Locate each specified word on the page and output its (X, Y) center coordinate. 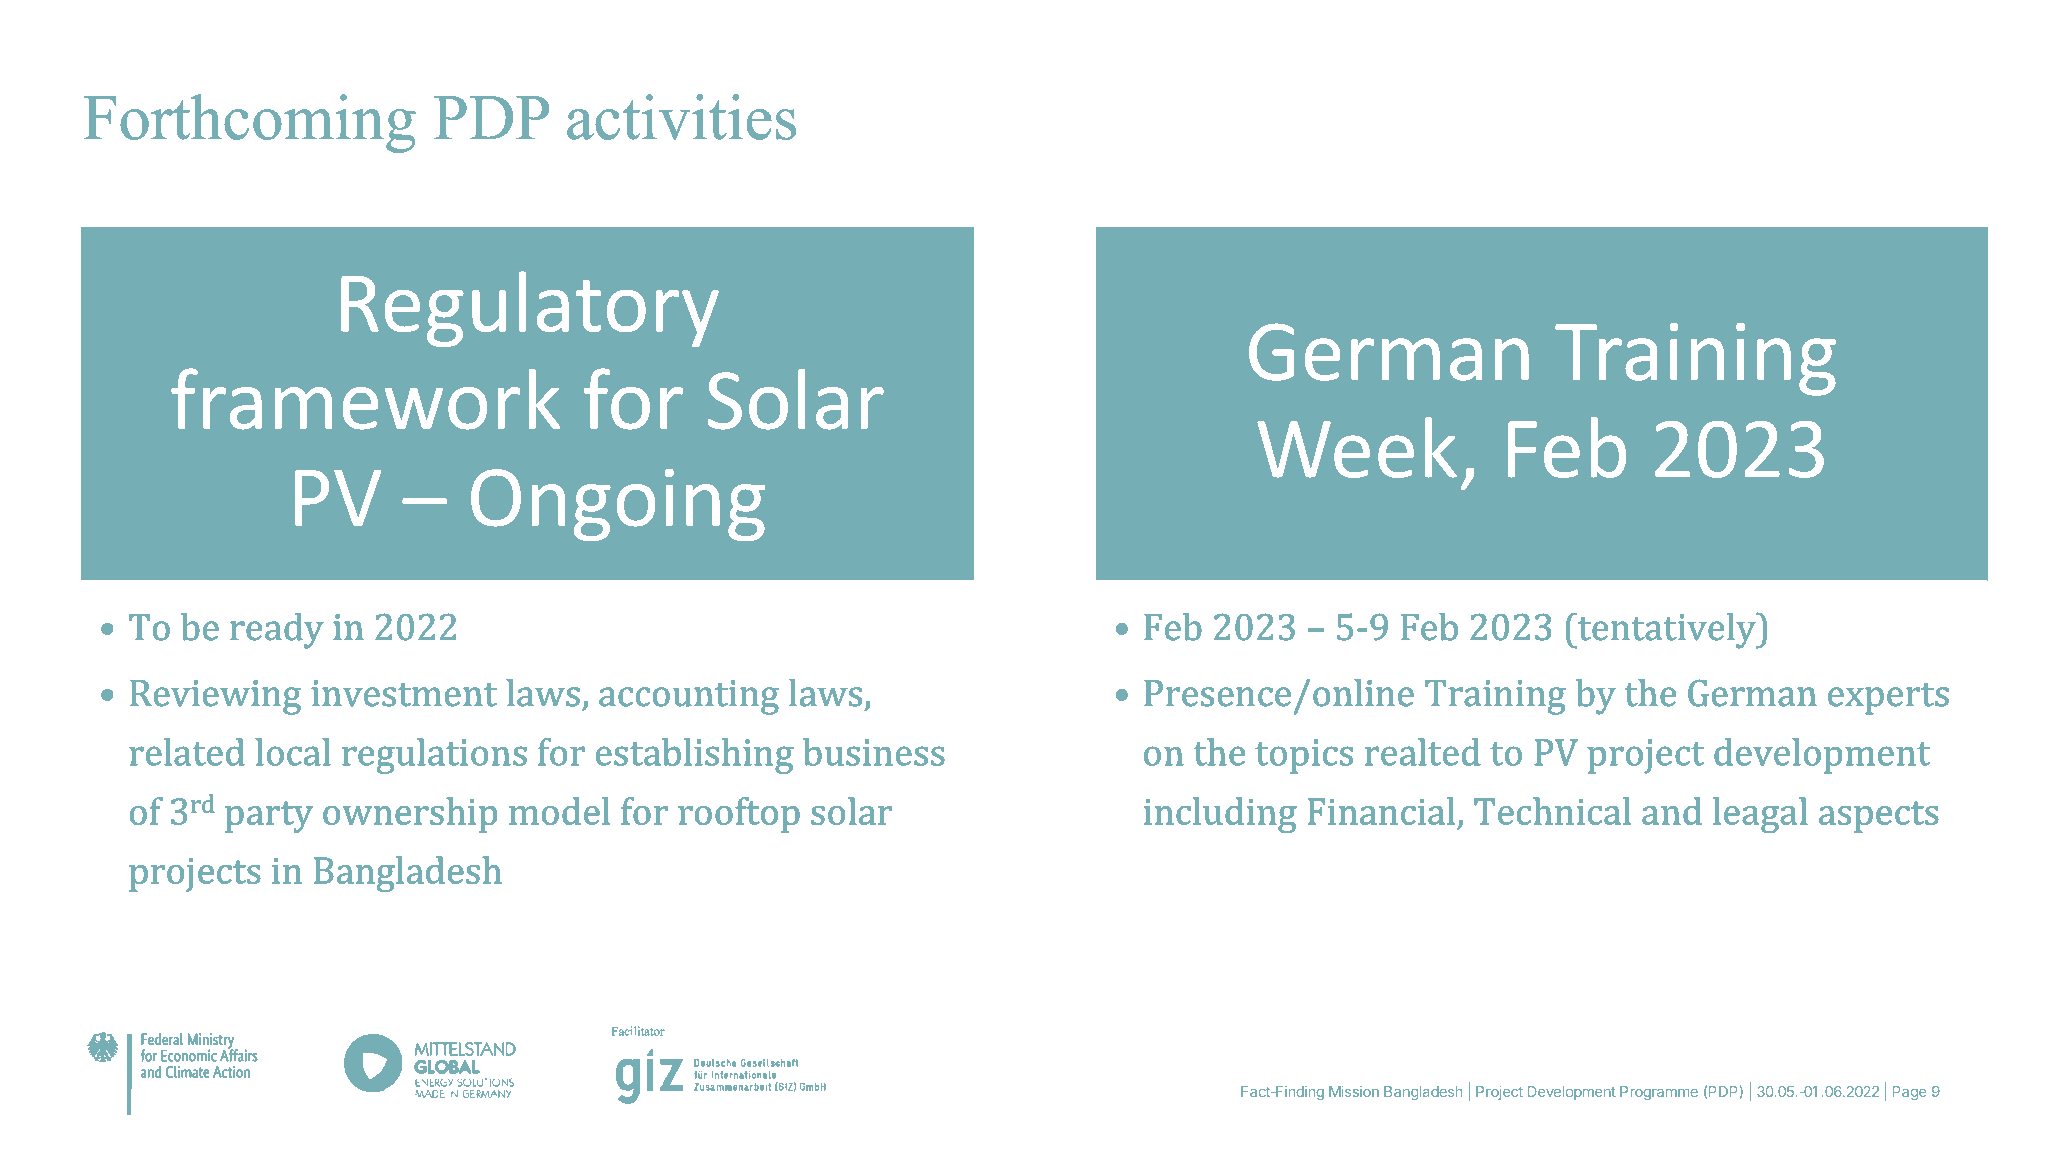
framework (365, 399)
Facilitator (638, 1031)
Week (1357, 447)
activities (681, 117)
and (1672, 811)
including (1220, 815)
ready (277, 630)
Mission (1354, 1091)
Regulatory (530, 309)
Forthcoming (250, 123)
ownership (410, 815)
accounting (689, 697)
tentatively (1667, 630)
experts (1888, 698)
